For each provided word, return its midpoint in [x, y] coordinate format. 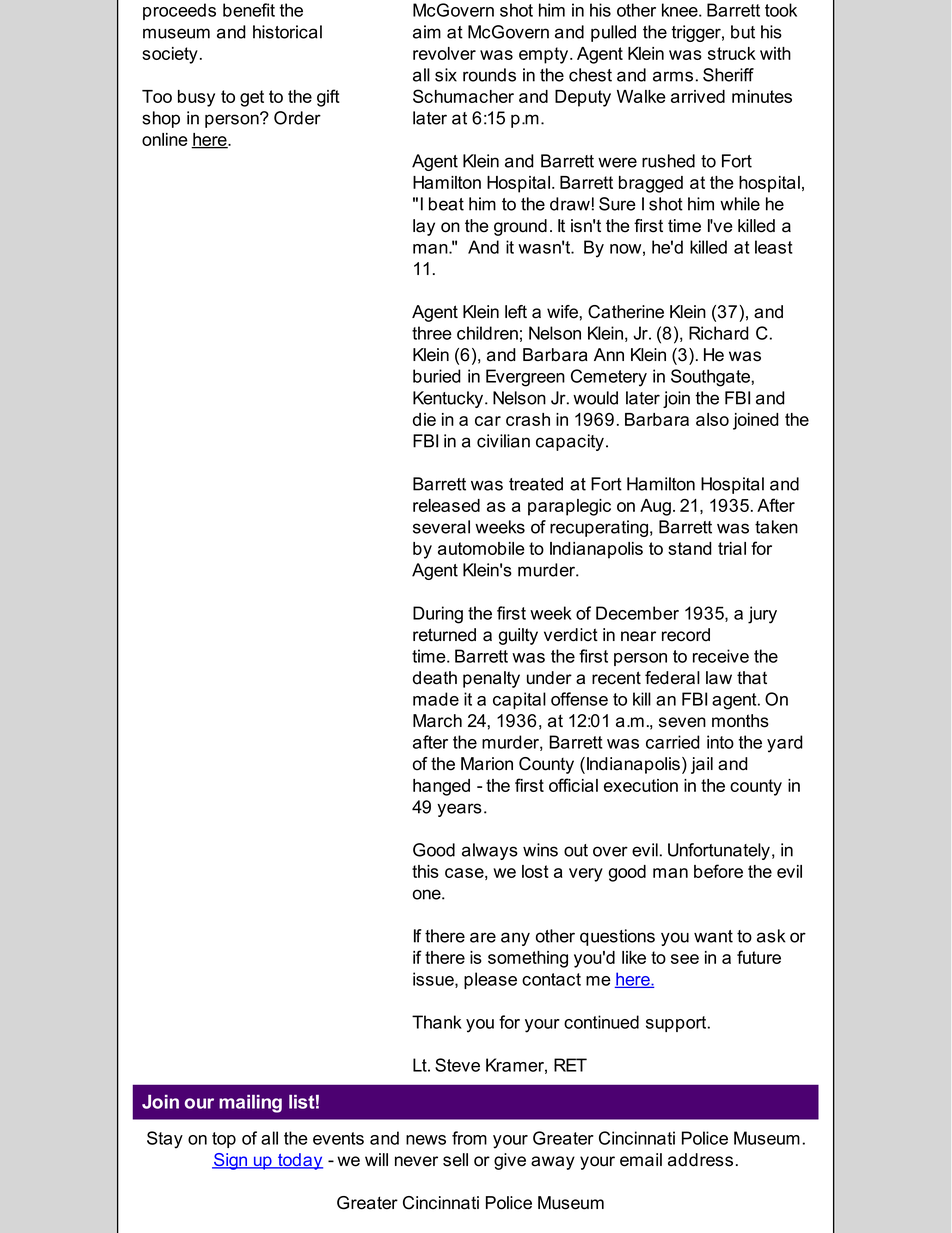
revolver [444, 53]
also [712, 419]
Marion [487, 764]
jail [702, 765]
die [424, 419]
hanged [441, 787]
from [469, 1138]
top [224, 1140]
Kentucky [449, 399]
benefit [249, 10]
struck [732, 53]
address [700, 1160]
